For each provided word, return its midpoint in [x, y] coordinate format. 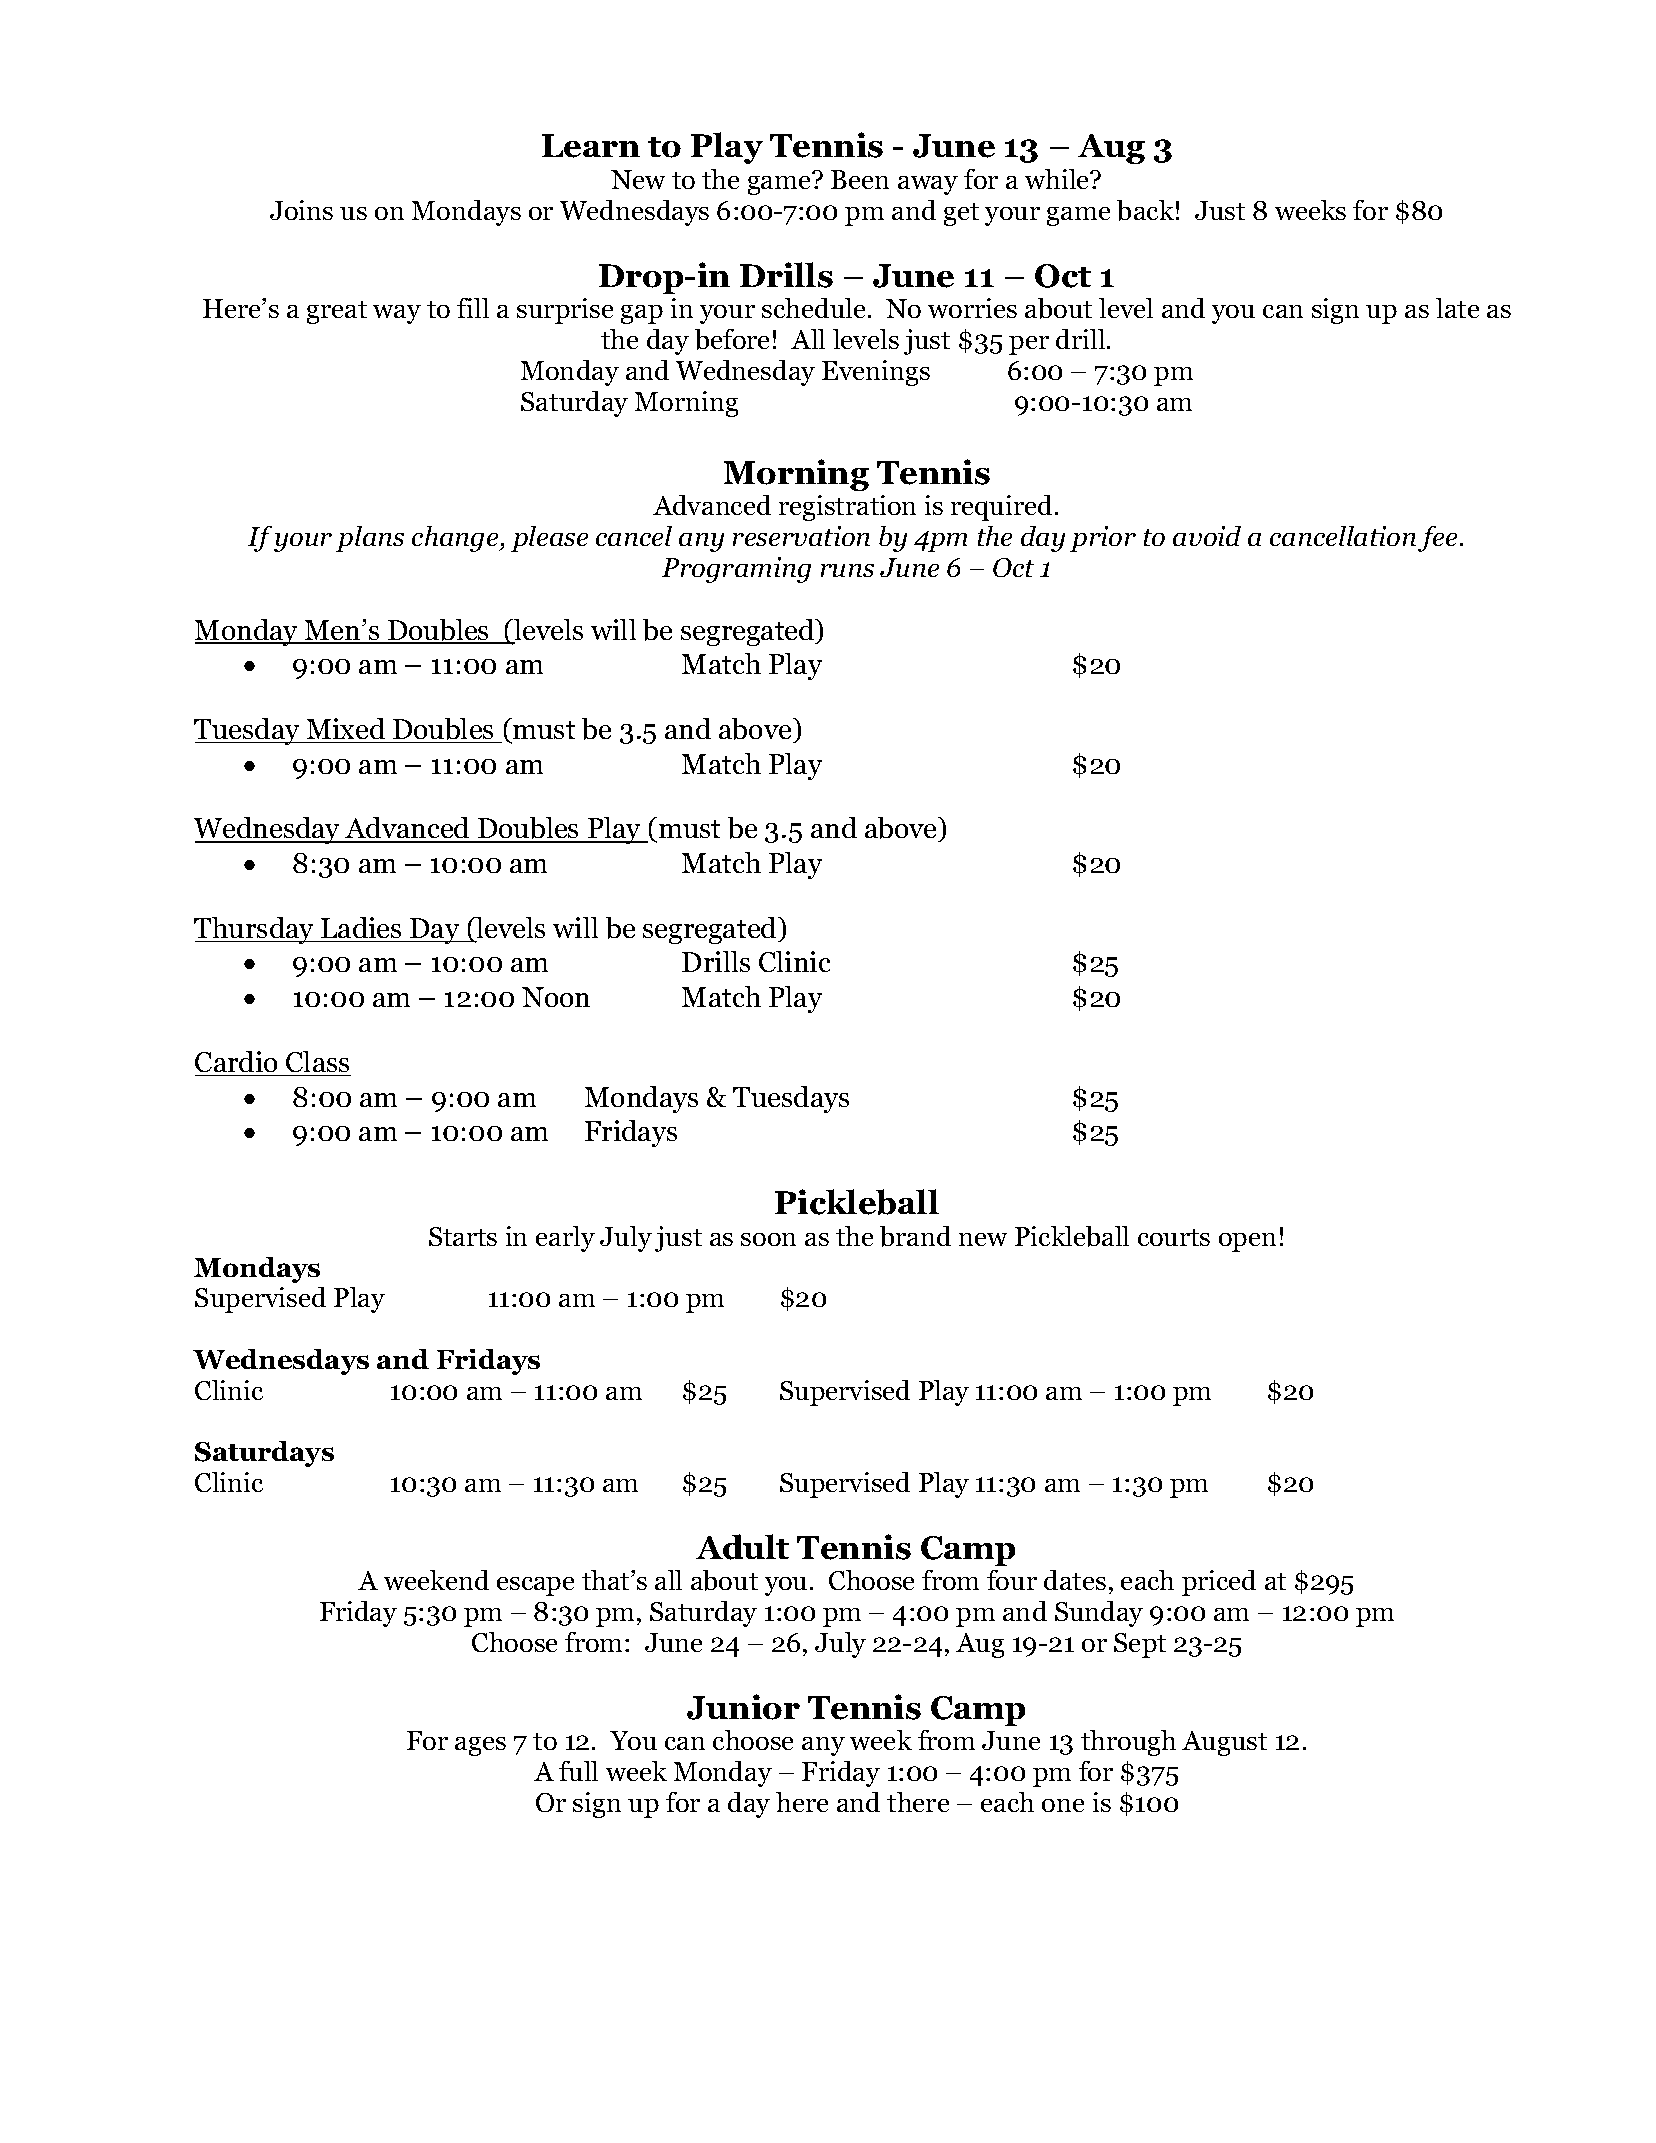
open [1247, 1242]
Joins [301, 210]
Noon [556, 997]
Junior [743, 1707]
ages [480, 1746]
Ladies [361, 927]
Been [860, 179]
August [1224, 1743]
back [1145, 210]
